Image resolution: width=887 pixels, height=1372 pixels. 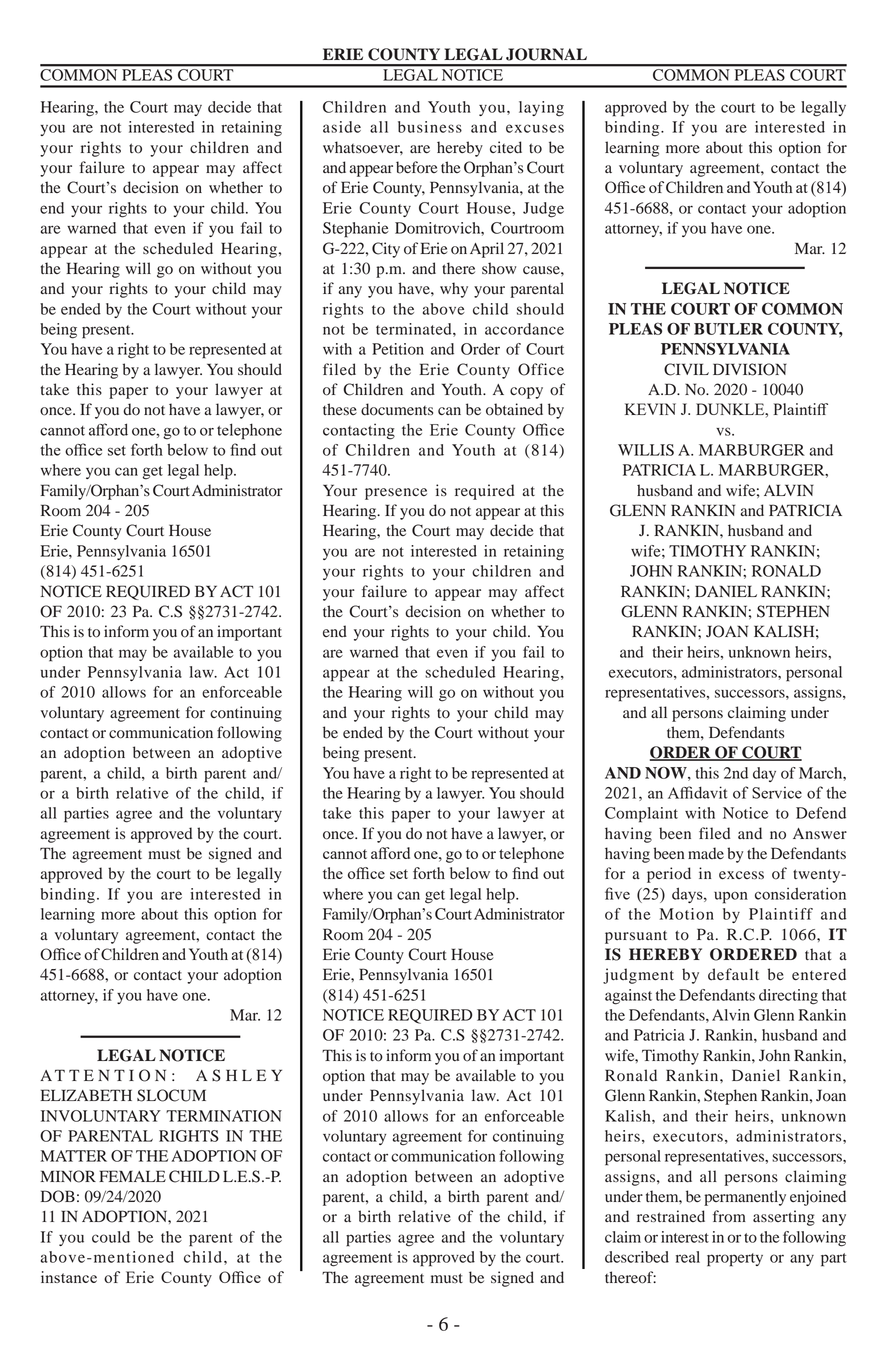 I want to click on property, so click(x=735, y=1260).
